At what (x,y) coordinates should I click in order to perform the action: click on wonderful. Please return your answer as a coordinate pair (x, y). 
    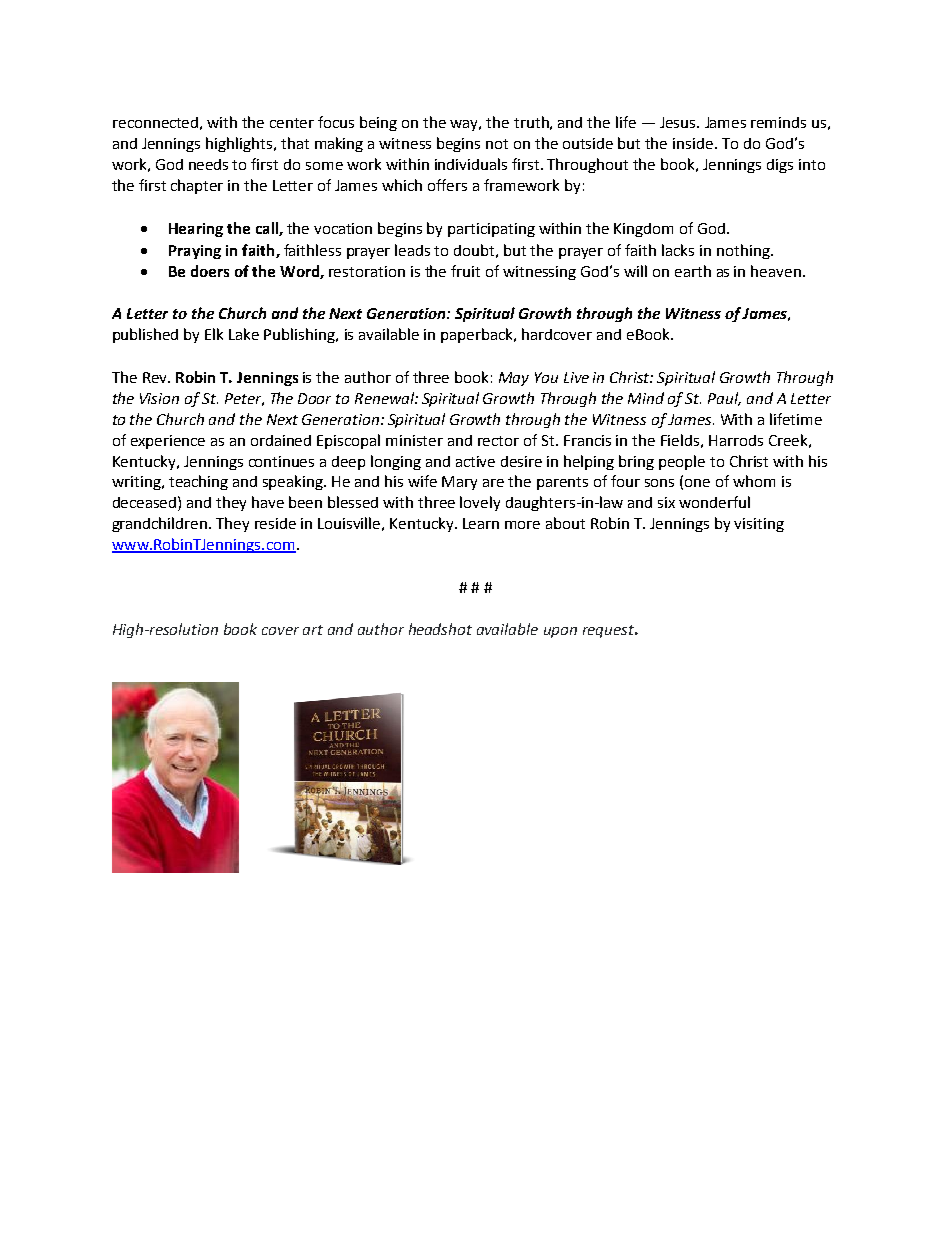
    Looking at the image, I should click on (714, 502).
